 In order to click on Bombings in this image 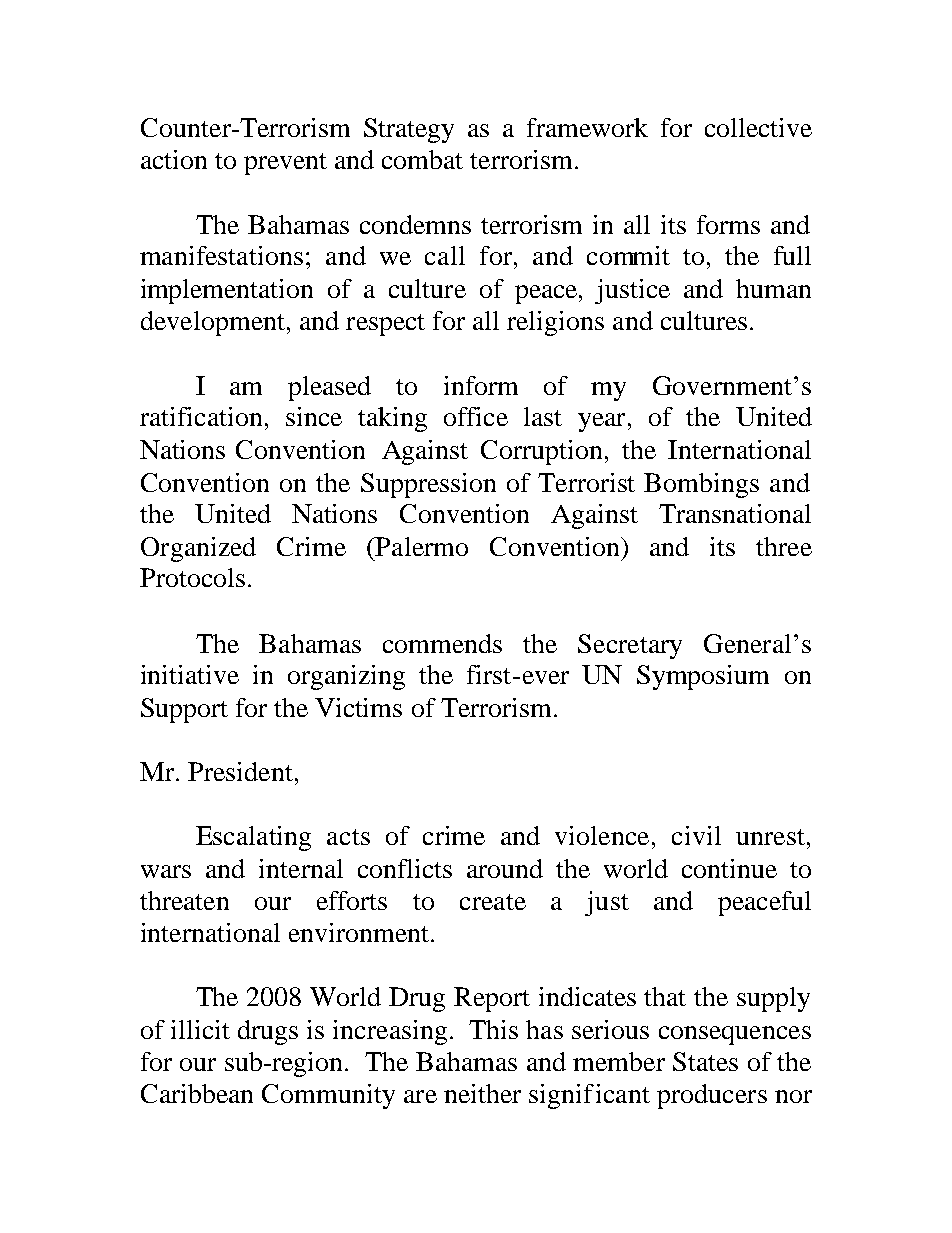, I will do `click(701, 485)`.
